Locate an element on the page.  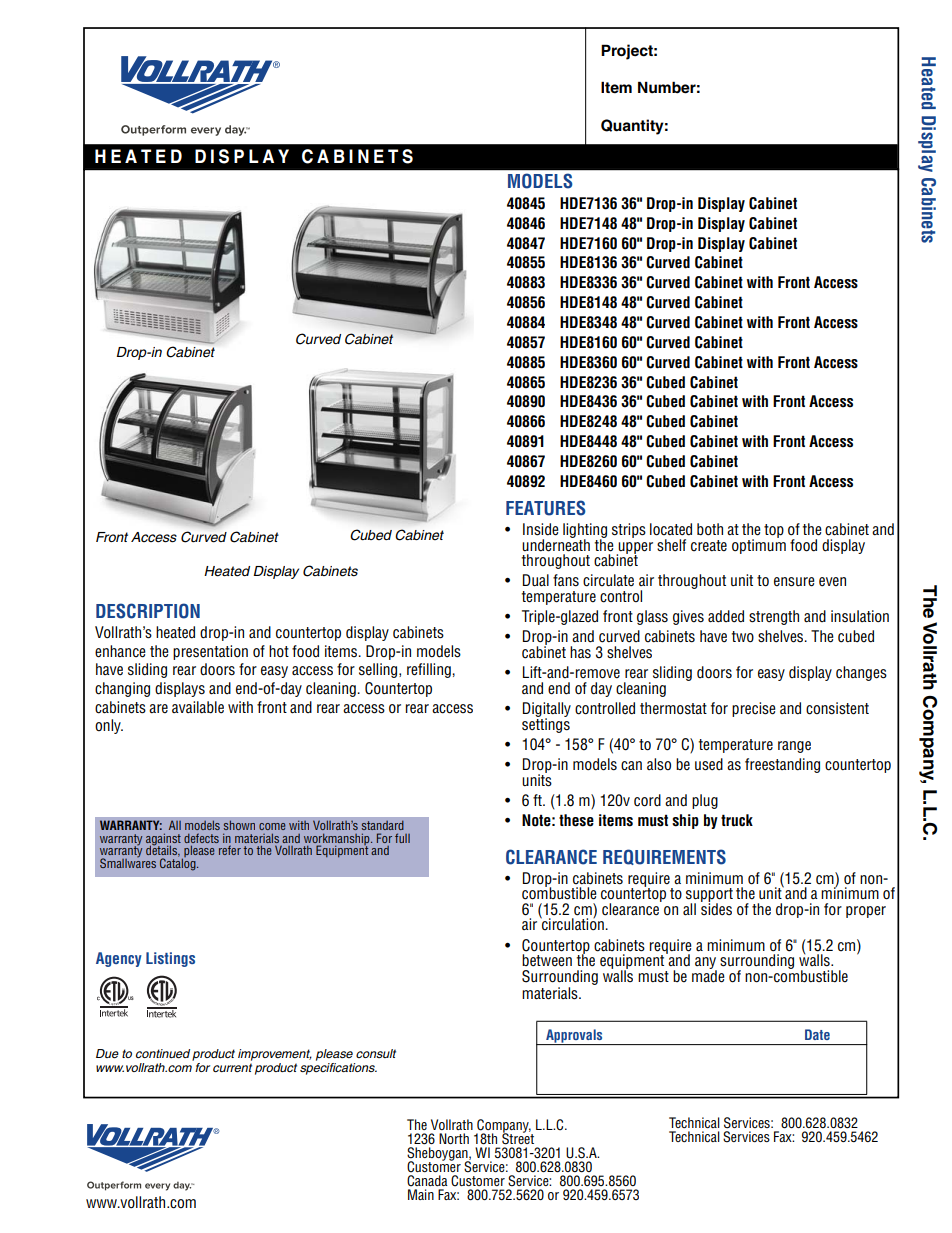
refilling is located at coordinates (430, 670).
